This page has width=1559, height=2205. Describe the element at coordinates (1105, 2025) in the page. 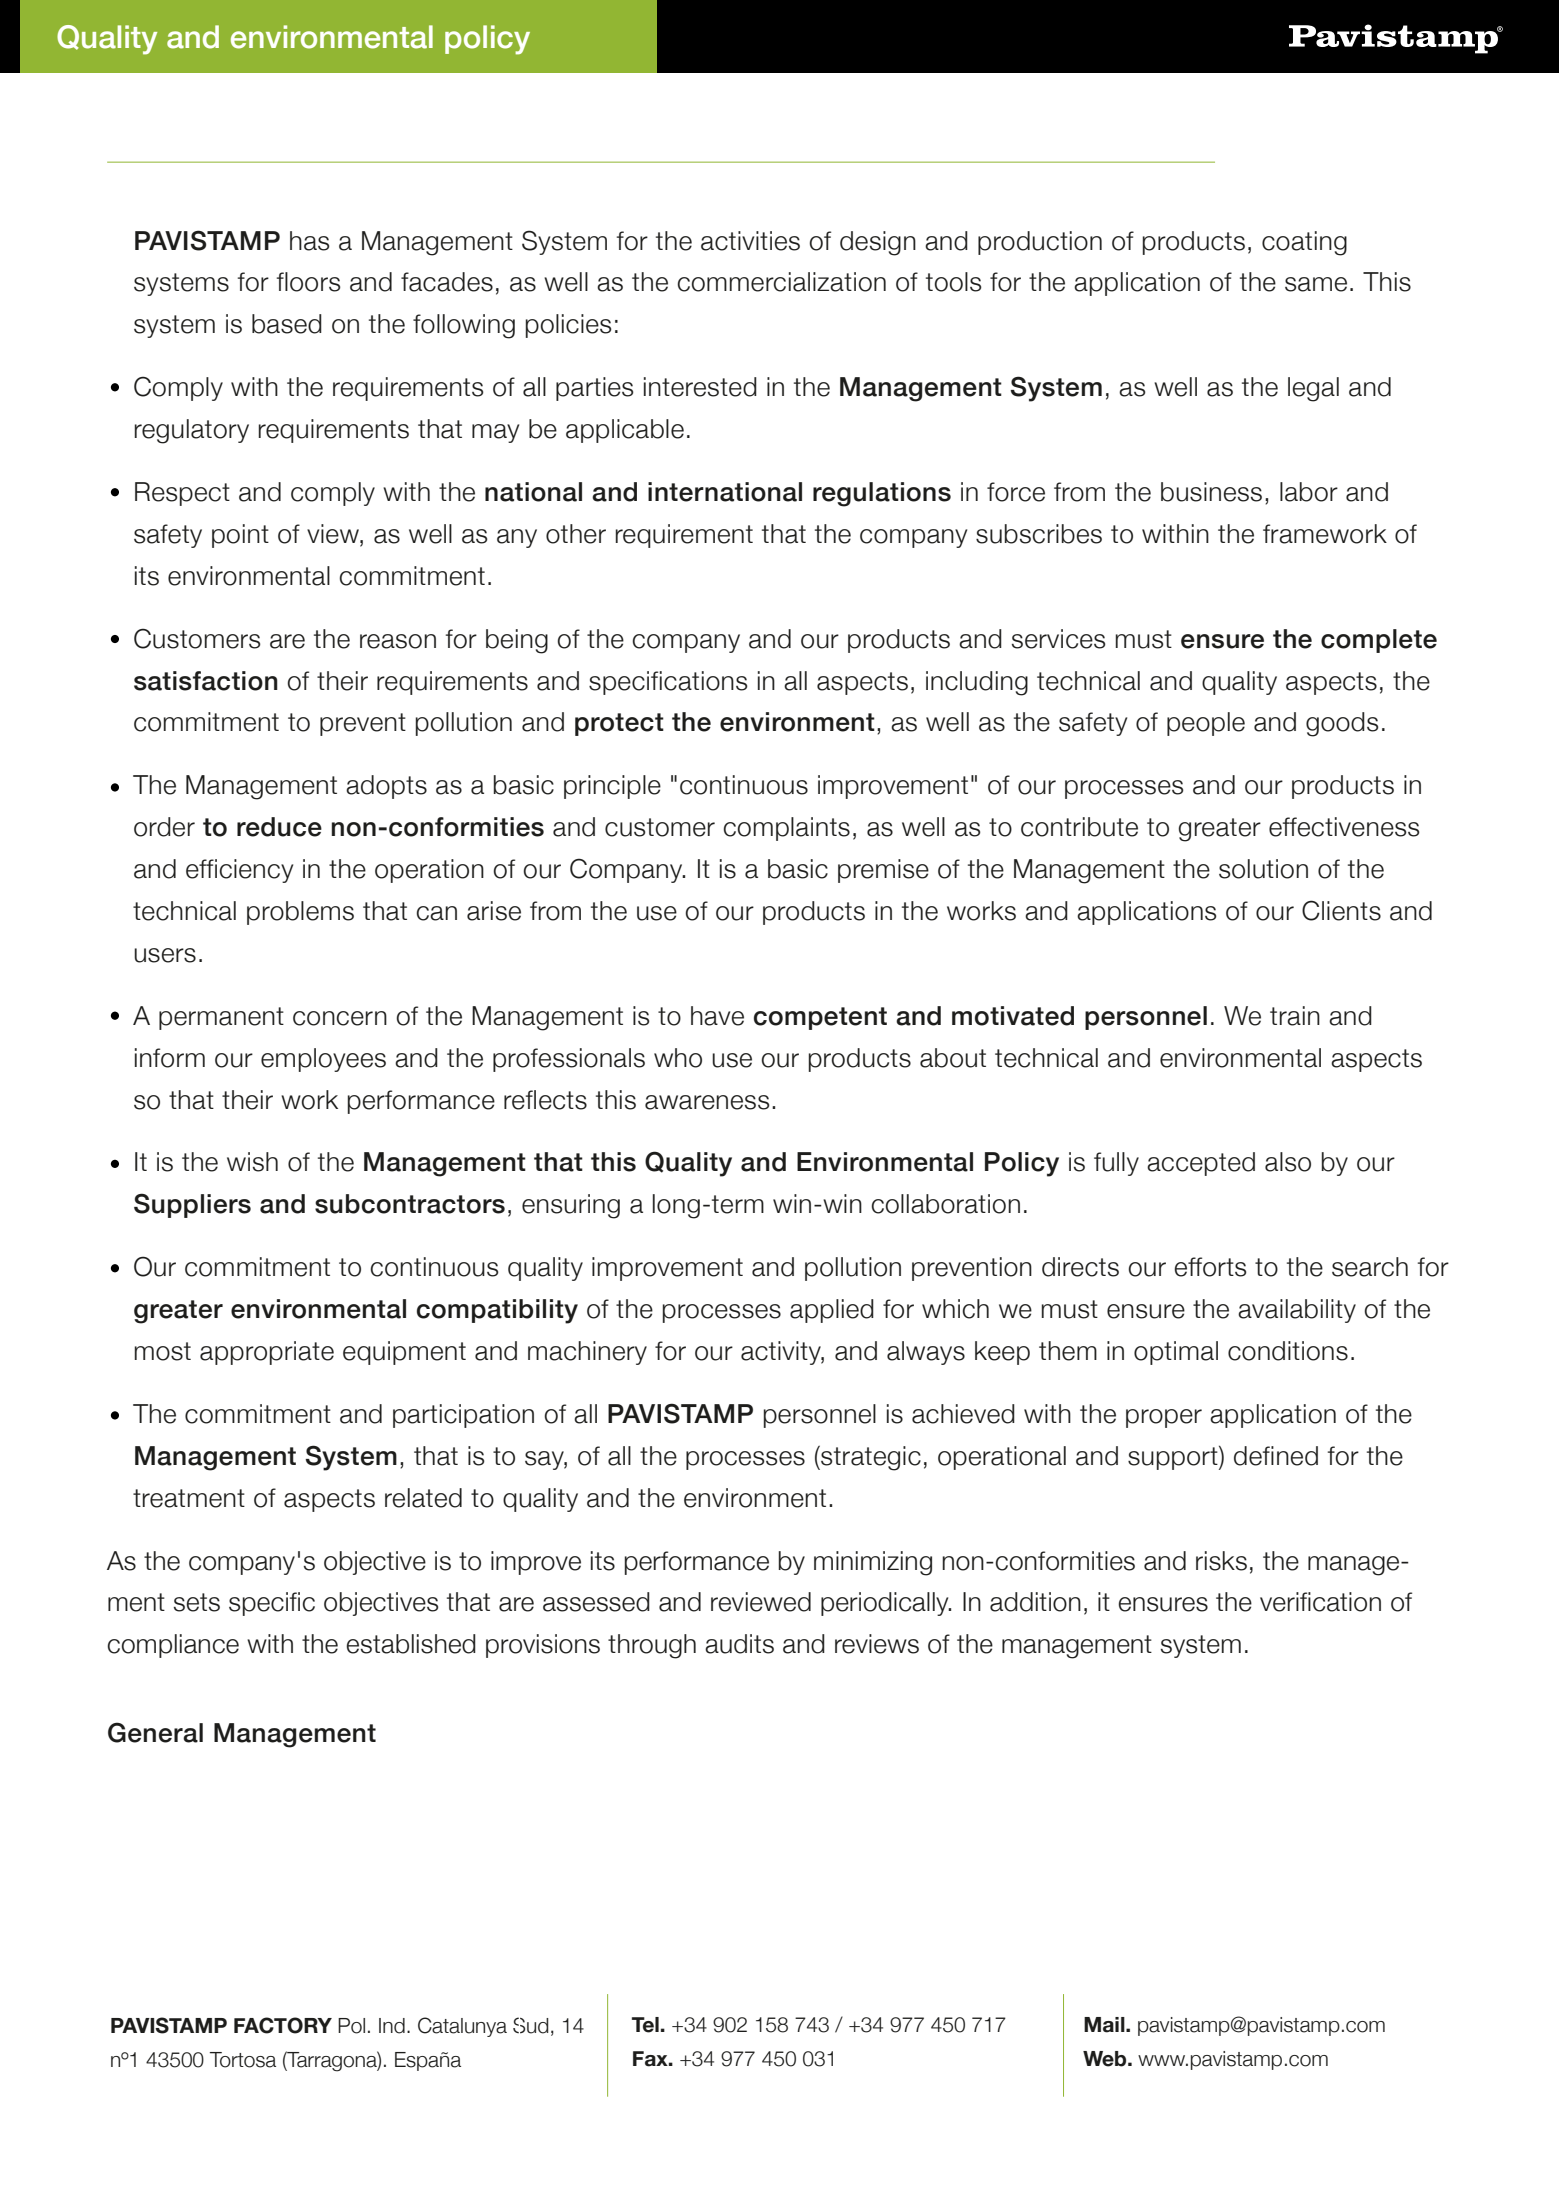

I see `Mail` at that location.
